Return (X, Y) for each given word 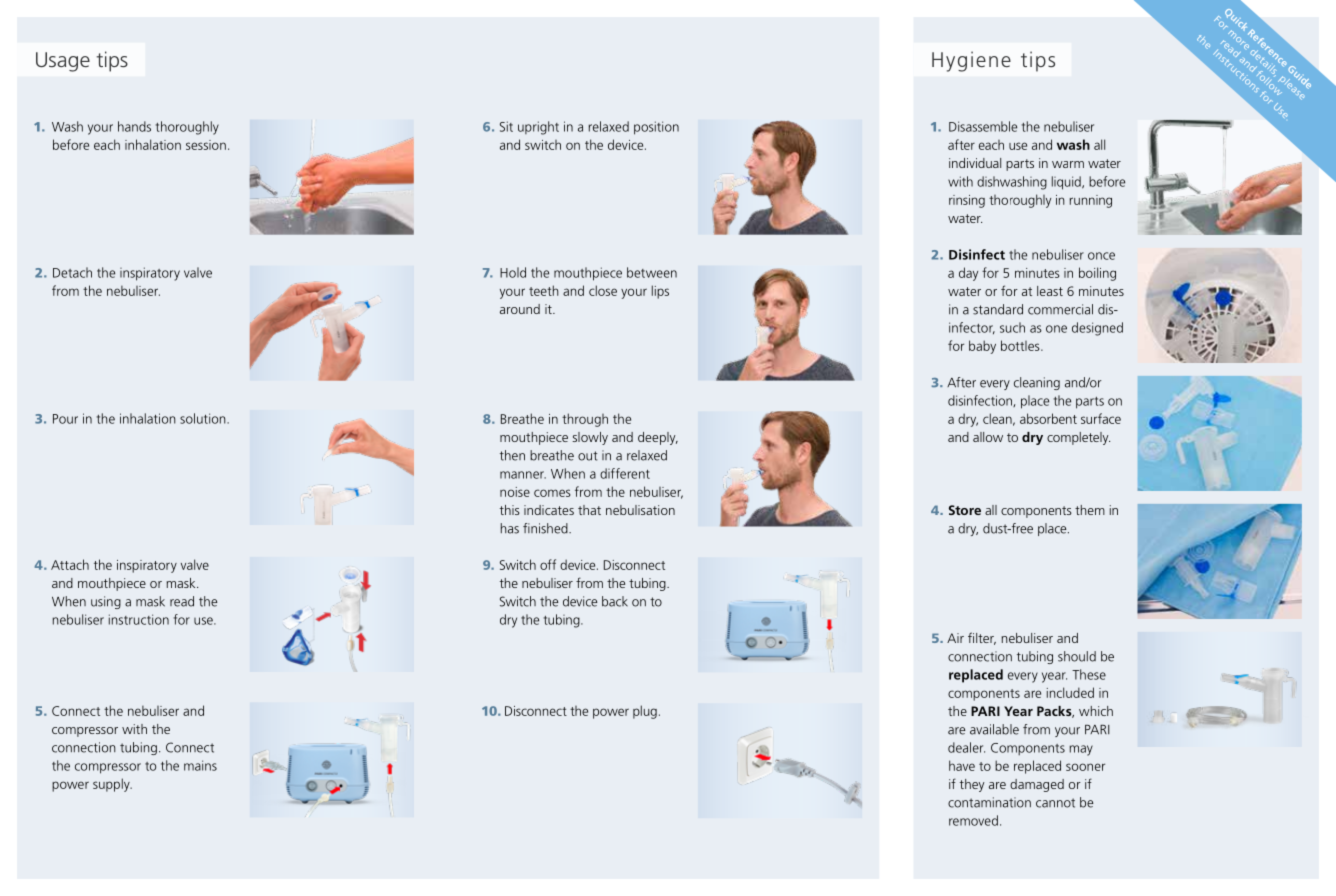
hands (134, 126)
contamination (989, 802)
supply (112, 785)
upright (538, 128)
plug (645, 712)
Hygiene (971, 61)
